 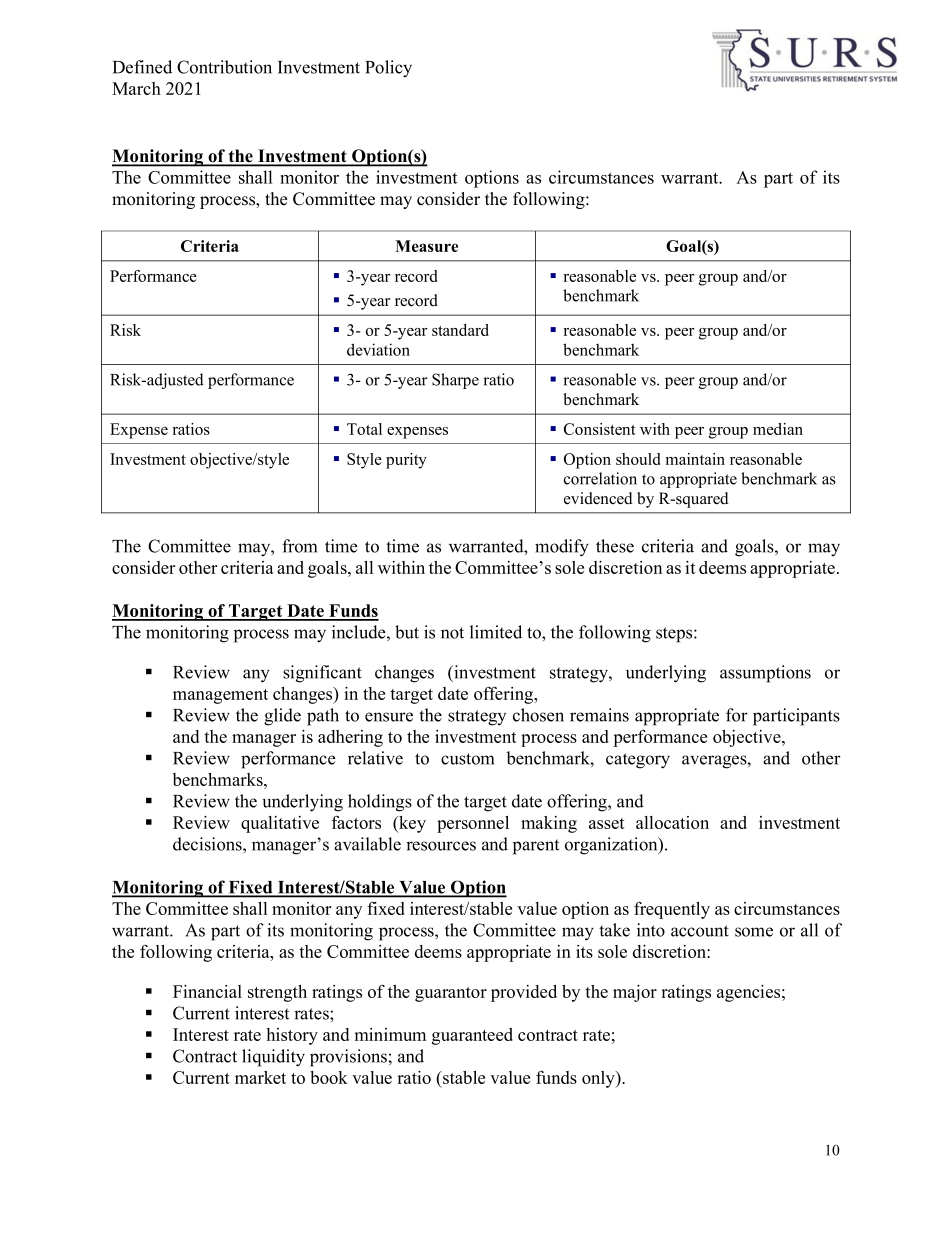 What do you see at coordinates (452, 633) in the screenshot?
I see `not` at bounding box center [452, 633].
